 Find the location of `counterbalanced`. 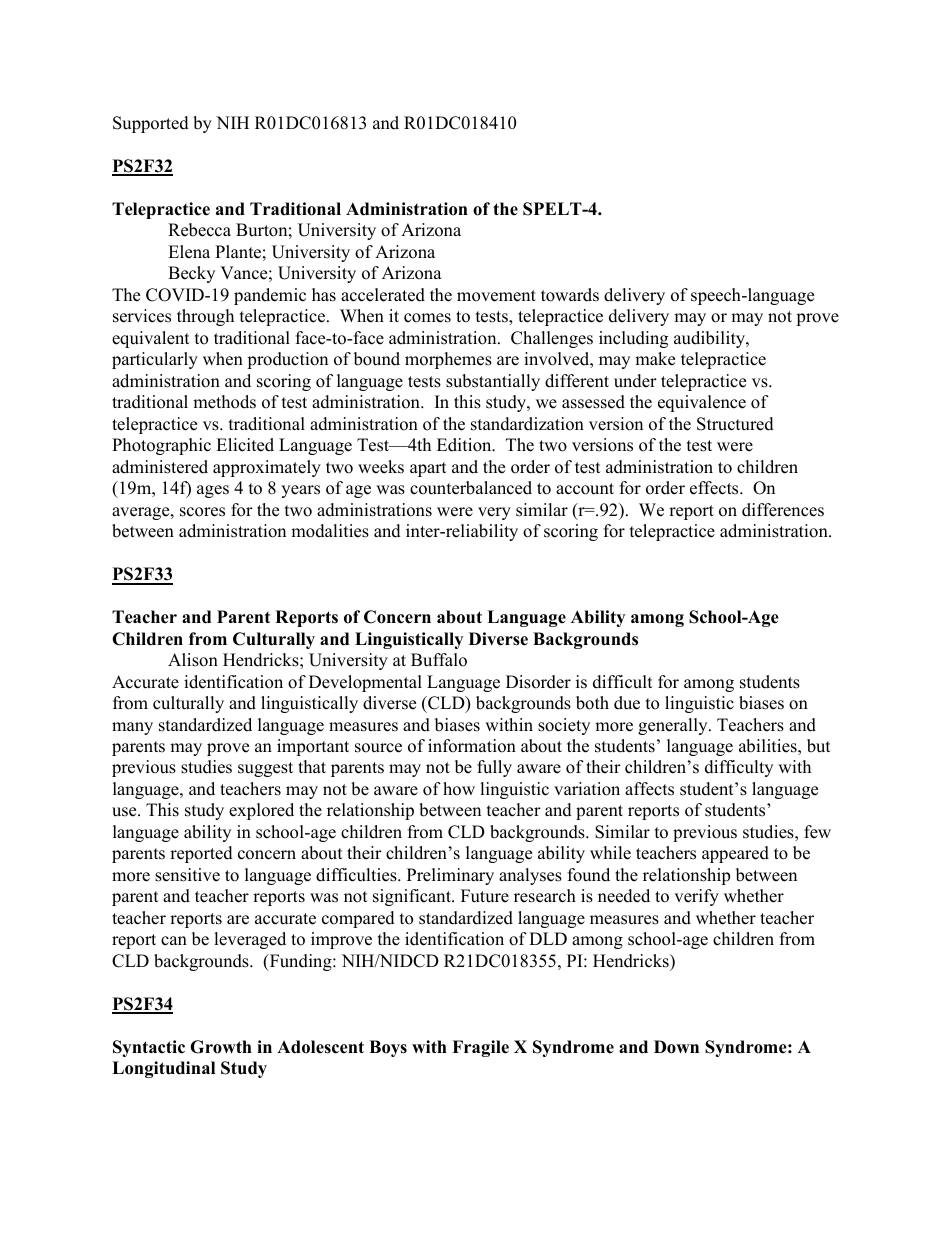

counterbalanced is located at coordinates (471, 488).
